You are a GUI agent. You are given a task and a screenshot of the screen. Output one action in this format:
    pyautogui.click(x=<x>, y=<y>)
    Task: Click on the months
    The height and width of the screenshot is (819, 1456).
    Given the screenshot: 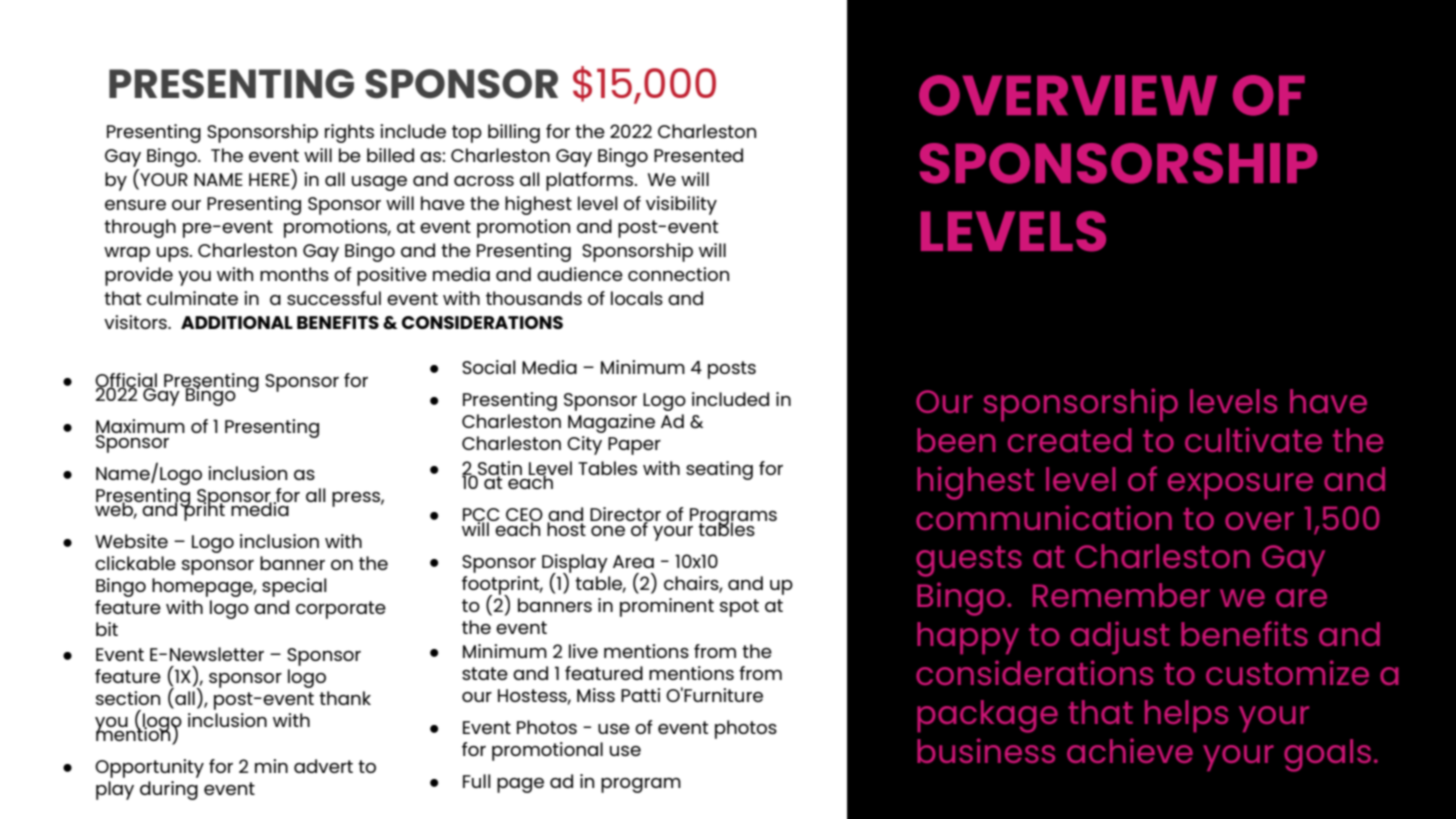 What is the action you would take?
    pyautogui.click(x=294, y=274)
